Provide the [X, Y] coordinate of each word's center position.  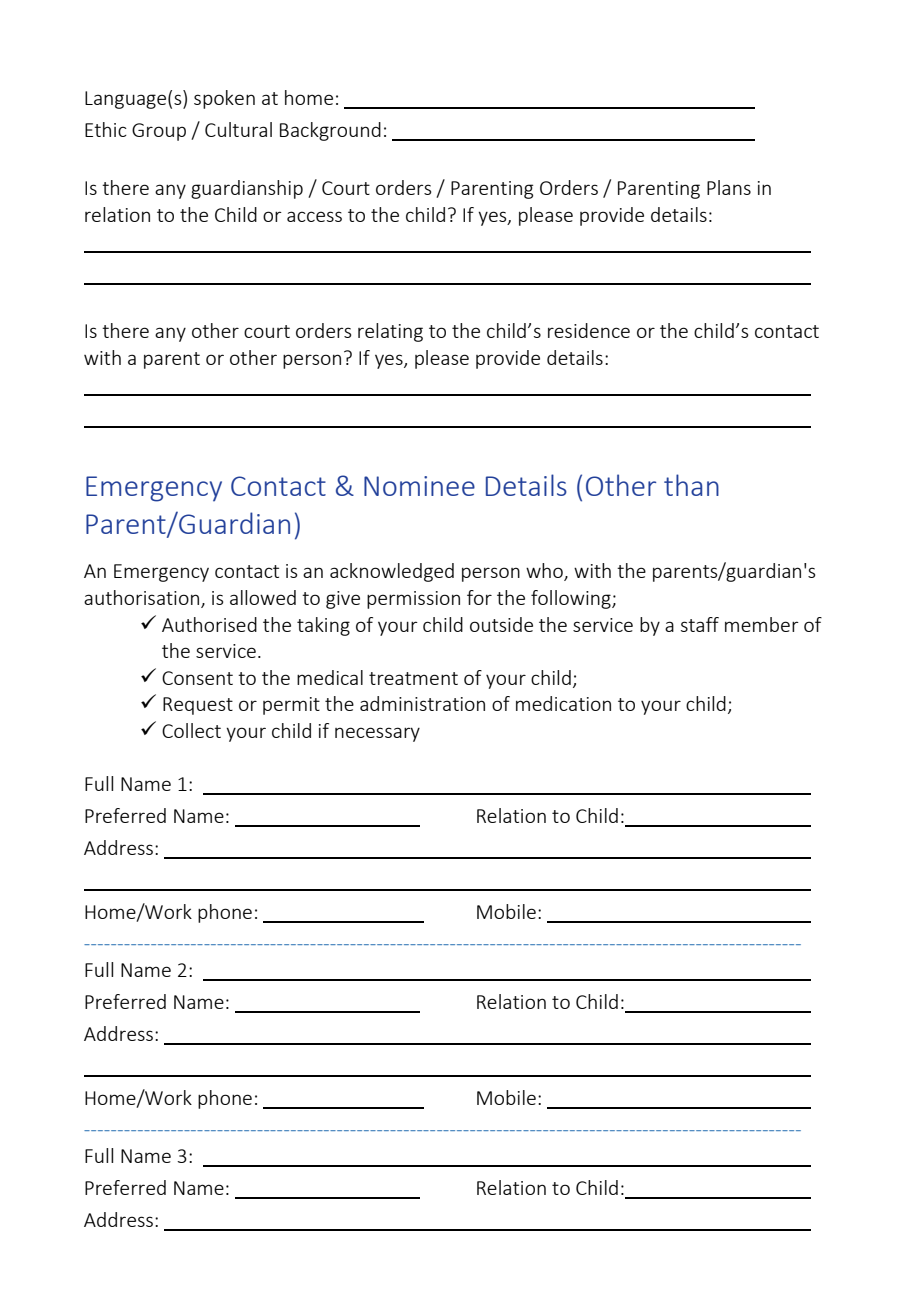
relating [390, 332]
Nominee [419, 486]
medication [563, 703]
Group [159, 132]
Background [330, 131]
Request [198, 706]
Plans [729, 187]
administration [422, 703]
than [691, 485]
